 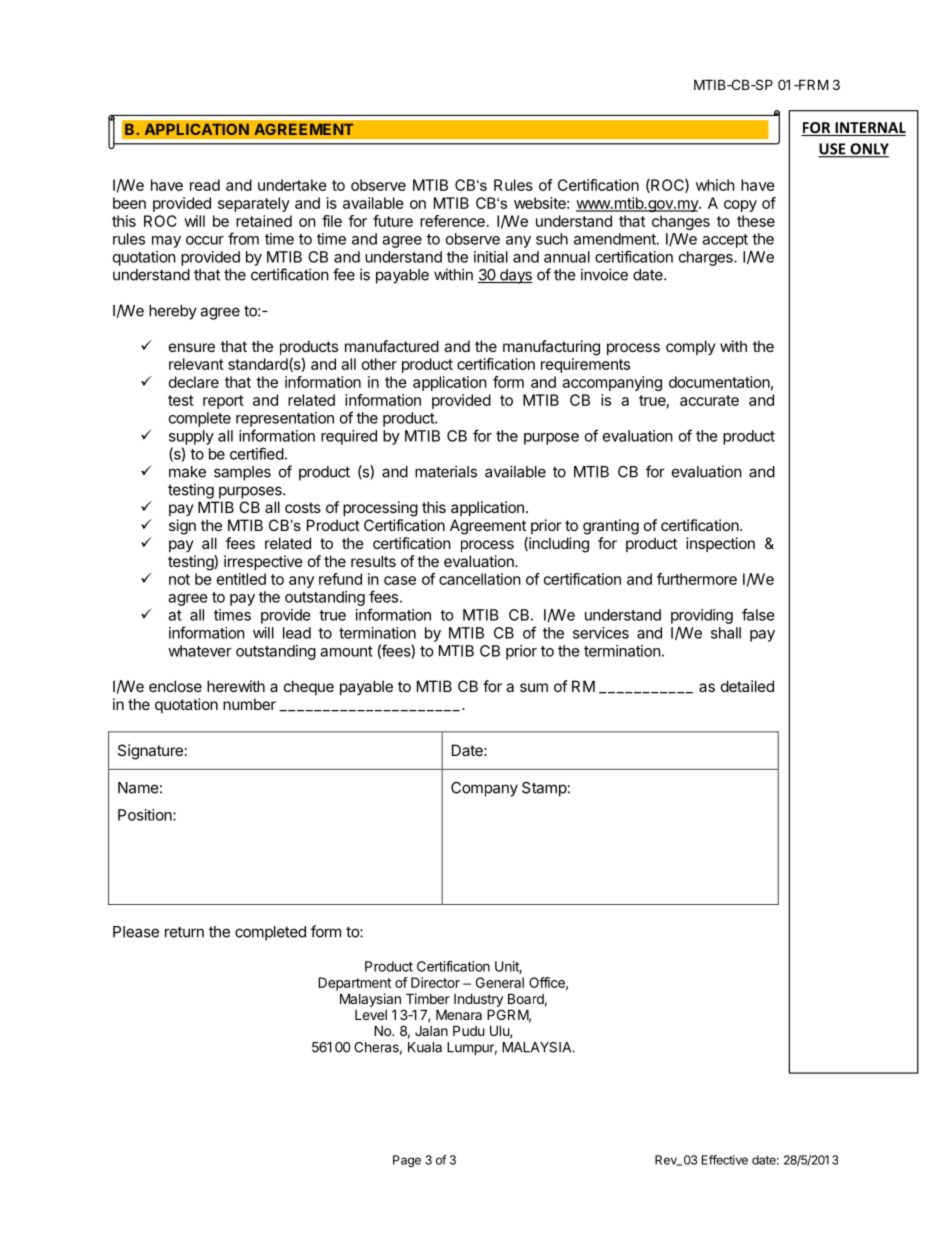 What do you see at coordinates (758, 614) in the screenshot?
I see `false` at bounding box center [758, 614].
